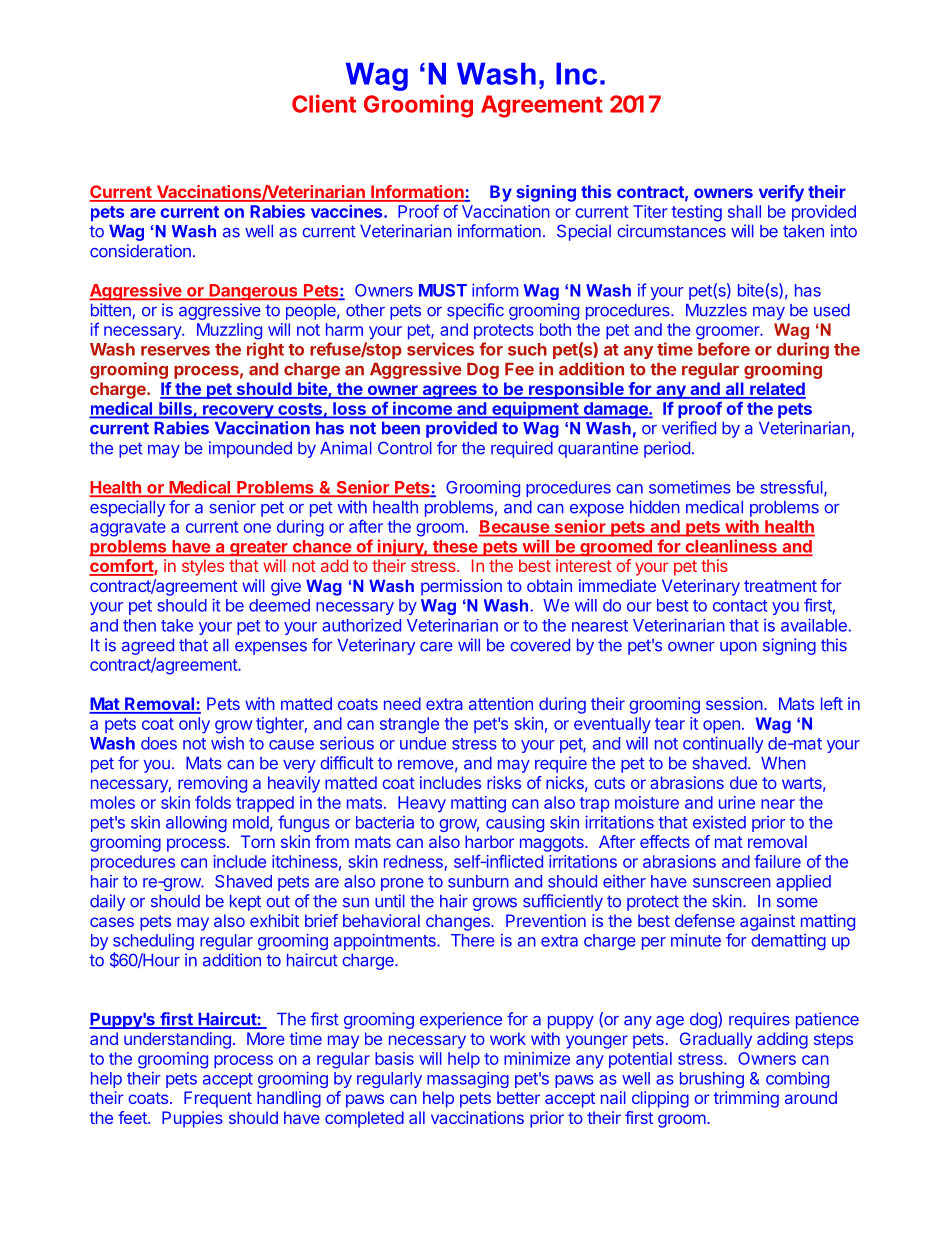  I want to click on Control, so click(405, 448).
